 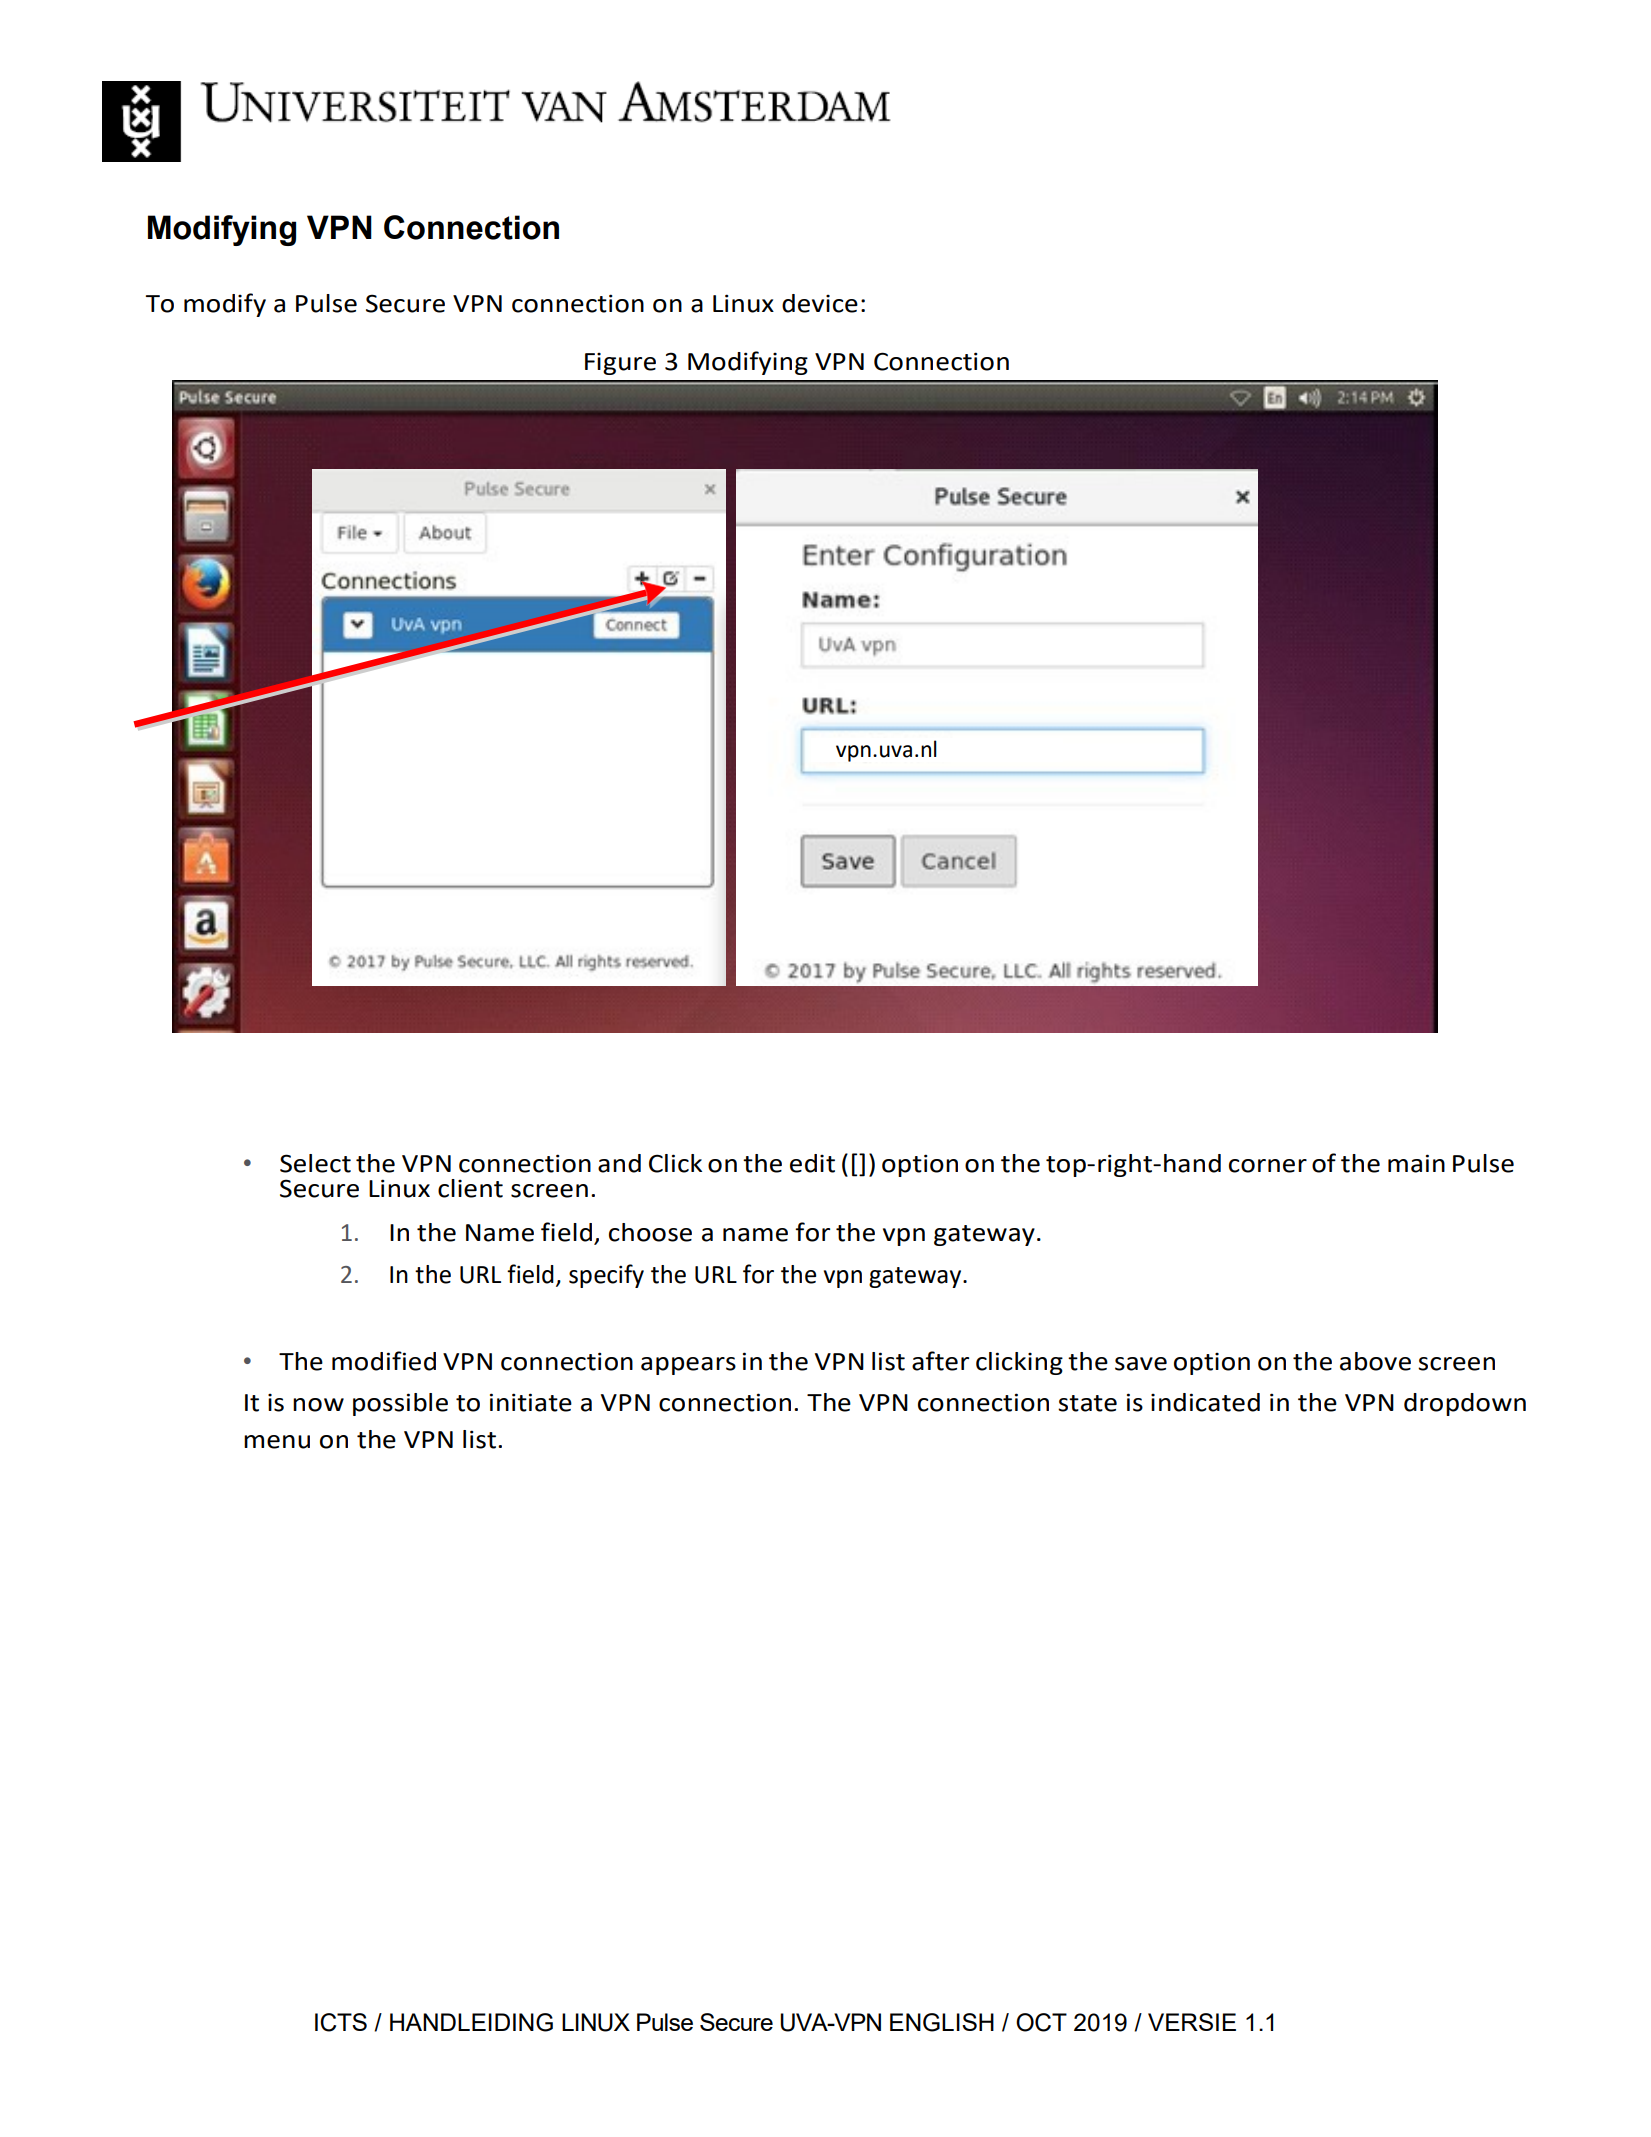 What do you see at coordinates (942, 2022) in the screenshot?
I see `ENGLISH` at bounding box center [942, 2022].
